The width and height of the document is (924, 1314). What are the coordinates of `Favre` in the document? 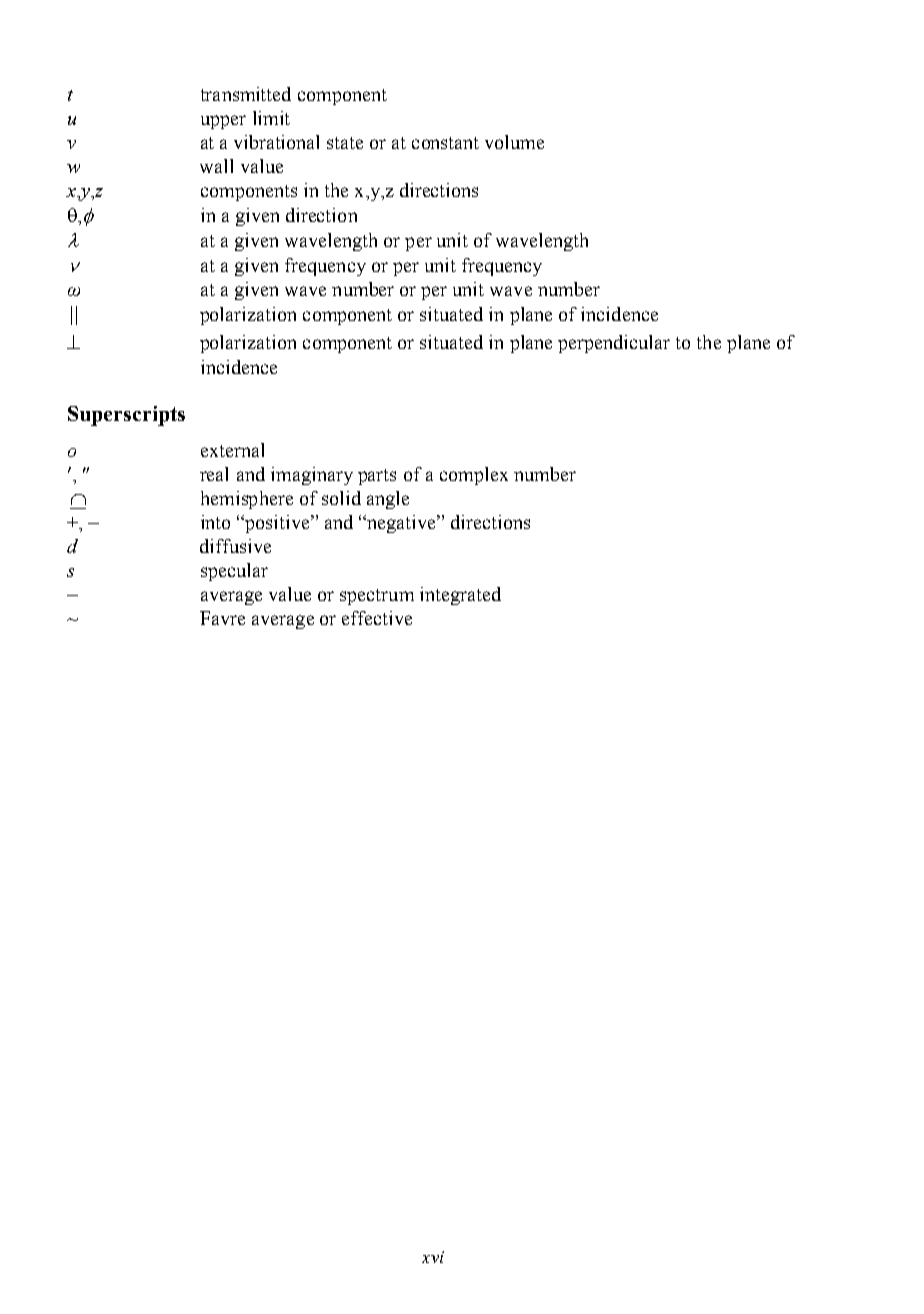 It's located at (222, 618).
